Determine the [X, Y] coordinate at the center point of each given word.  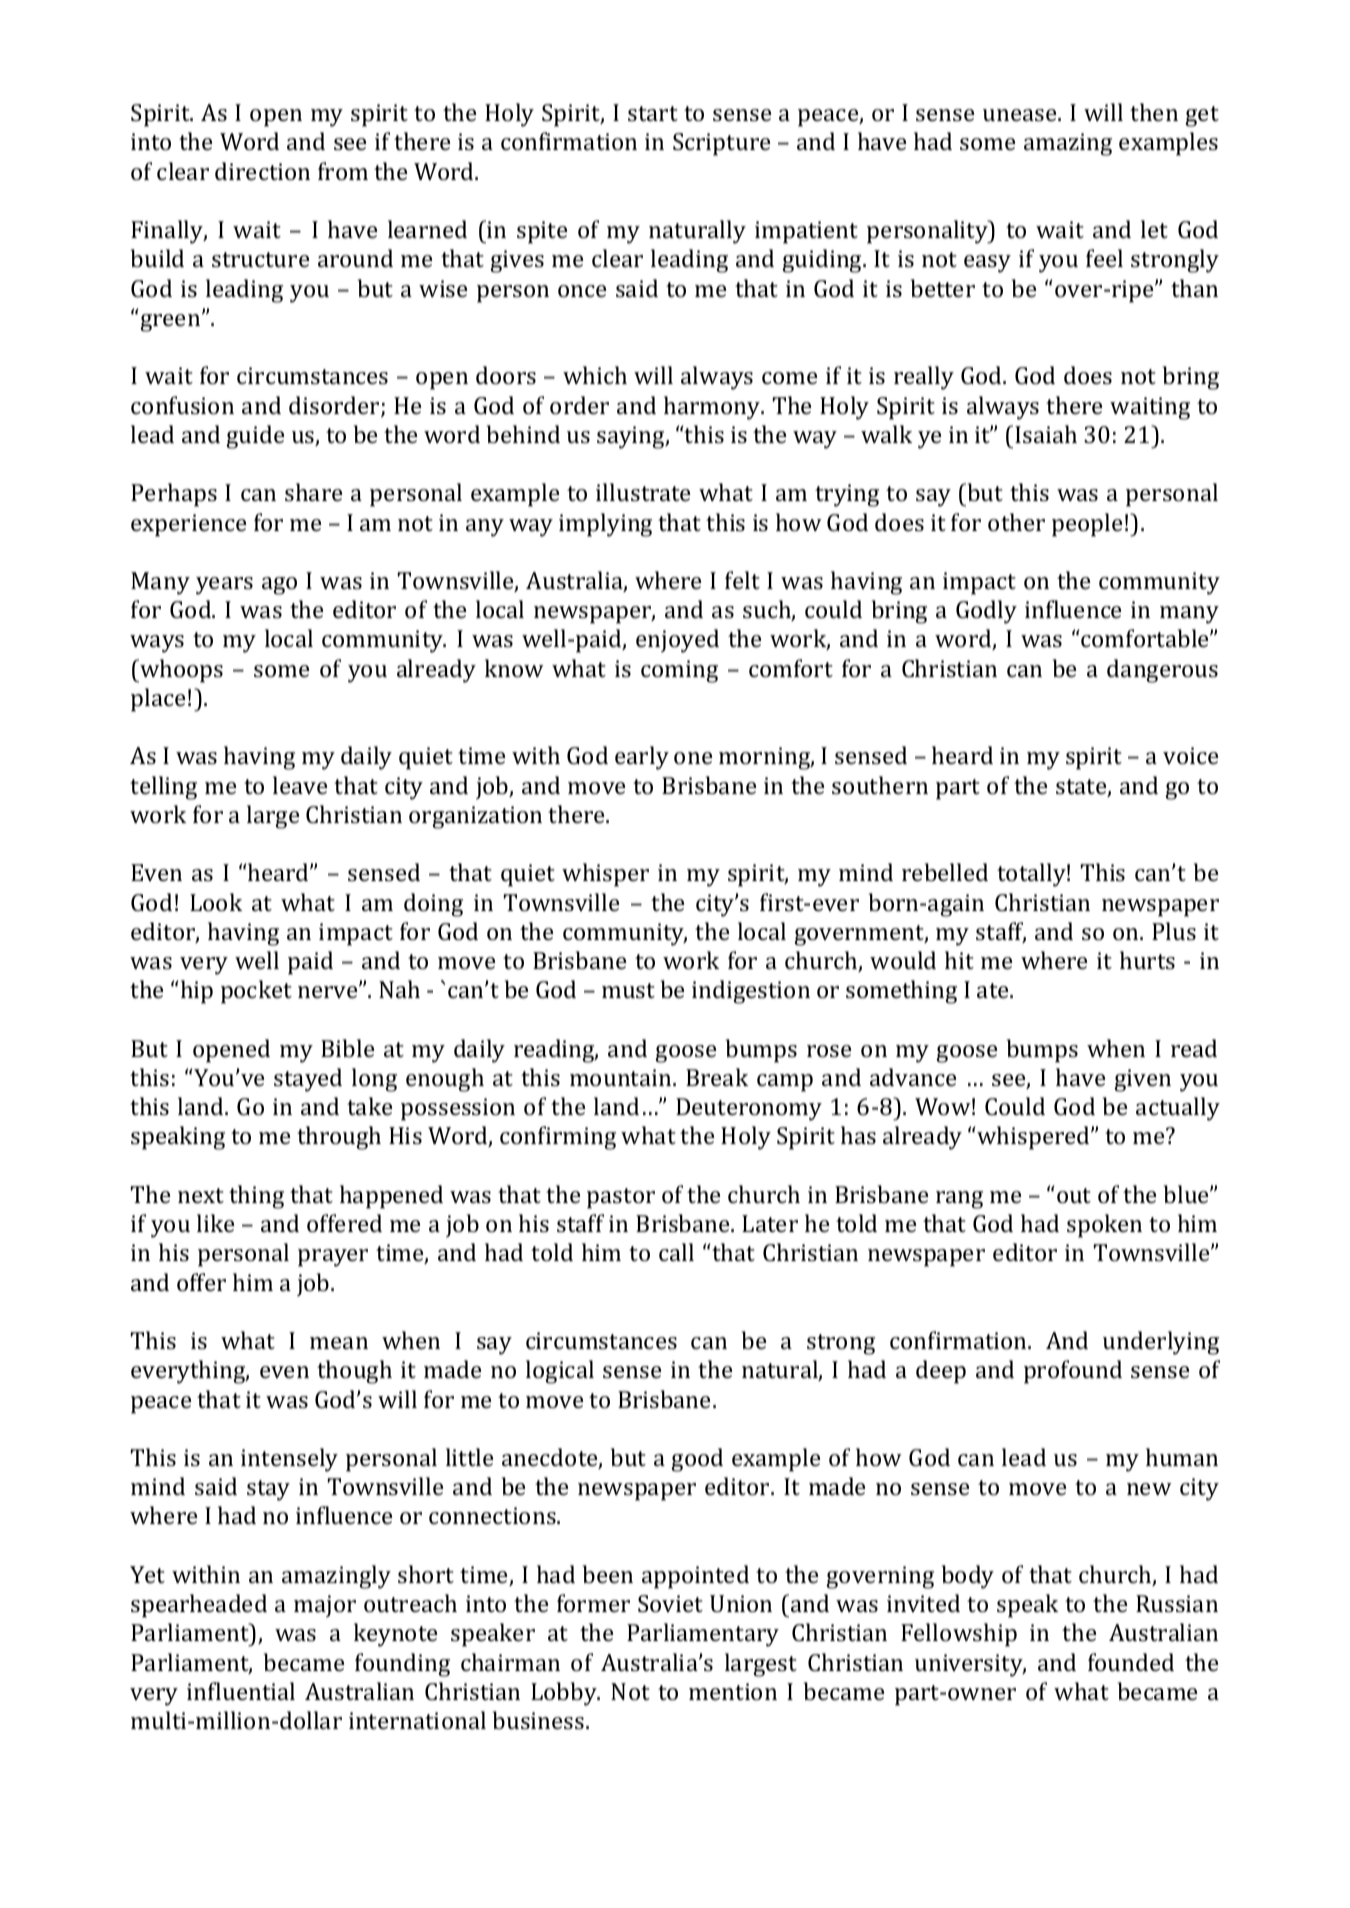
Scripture [721, 144]
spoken [1104, 1226]
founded [1131, 1662]
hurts [1147, 960]
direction [262, 171]
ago [279, 586]
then [1154, 112]
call [676, 1252]
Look [216, 902]
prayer [333, 1258]
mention [733, 1691]
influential [241, 1691]
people [1087, 525]
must [628, 990]
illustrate [643, 492]
